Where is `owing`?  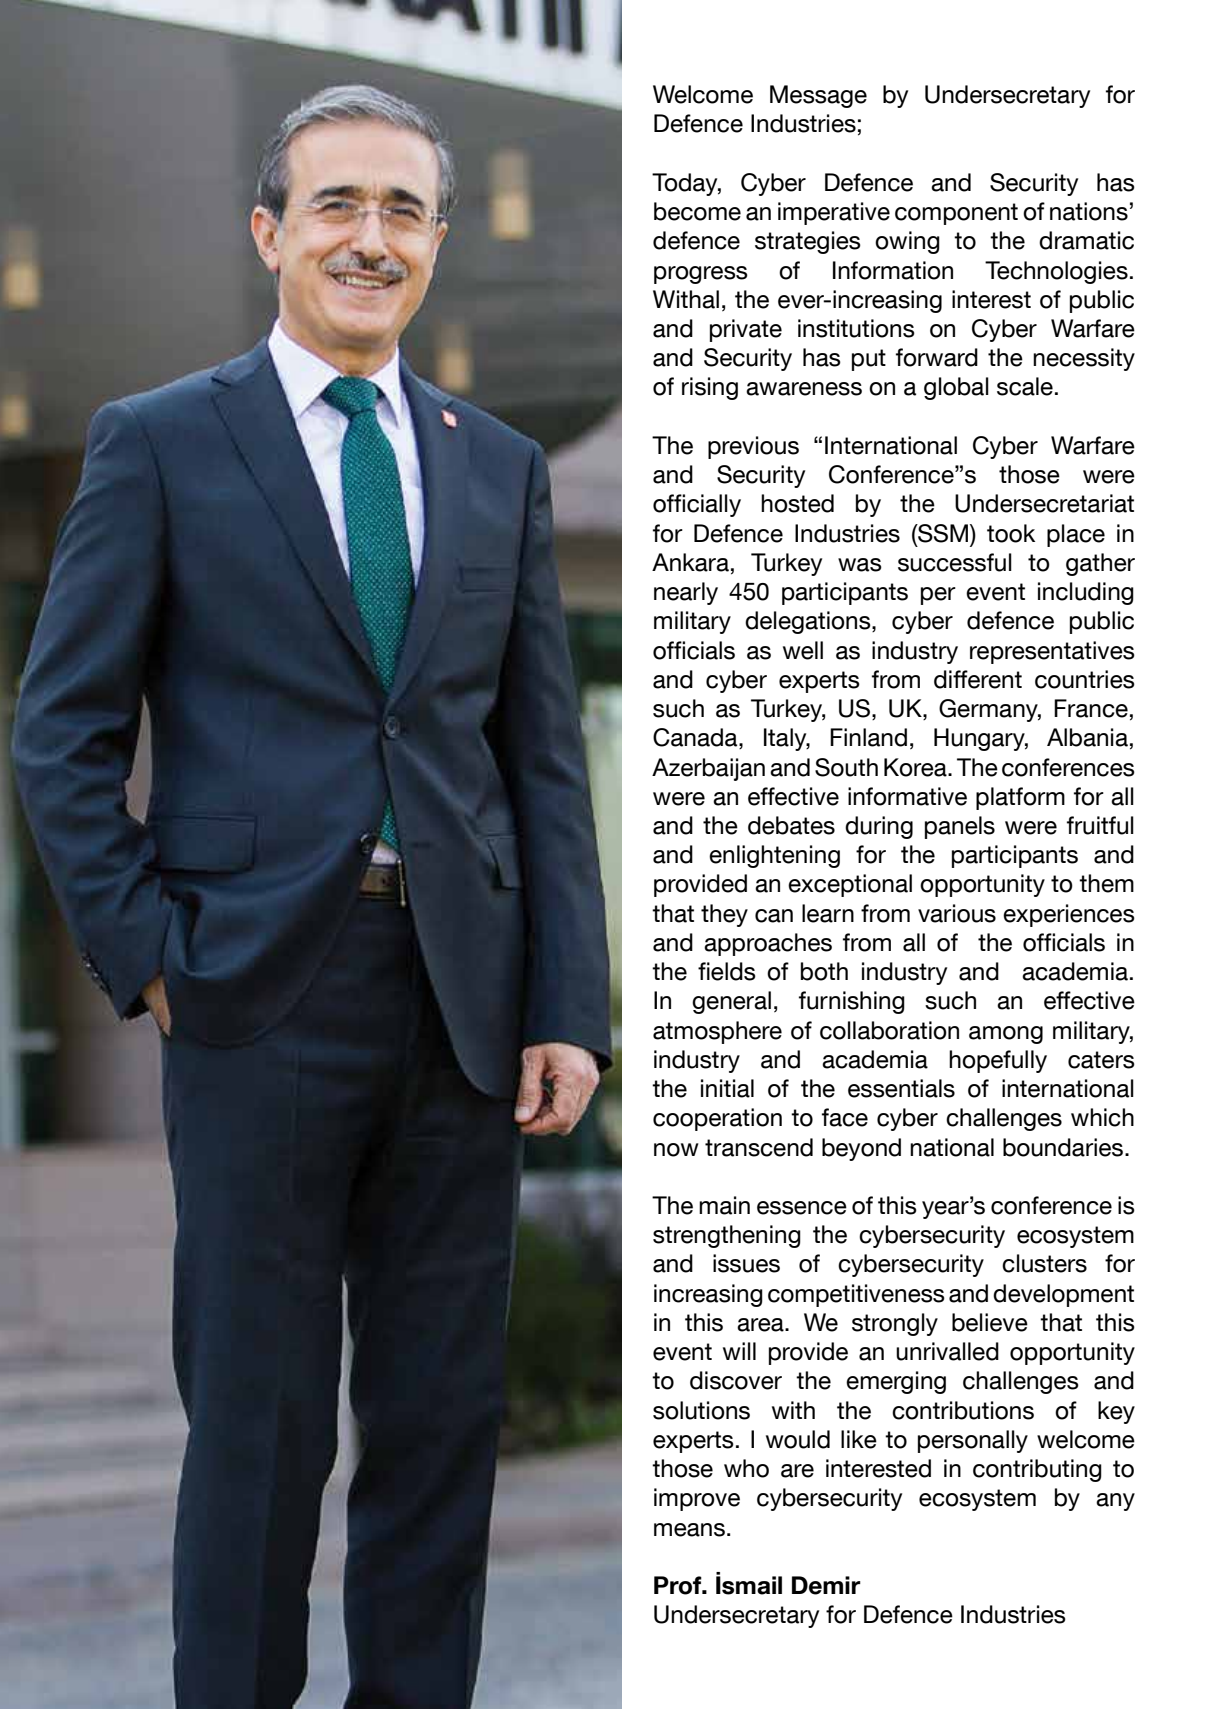
owing is located at coordinates (907, 242).
